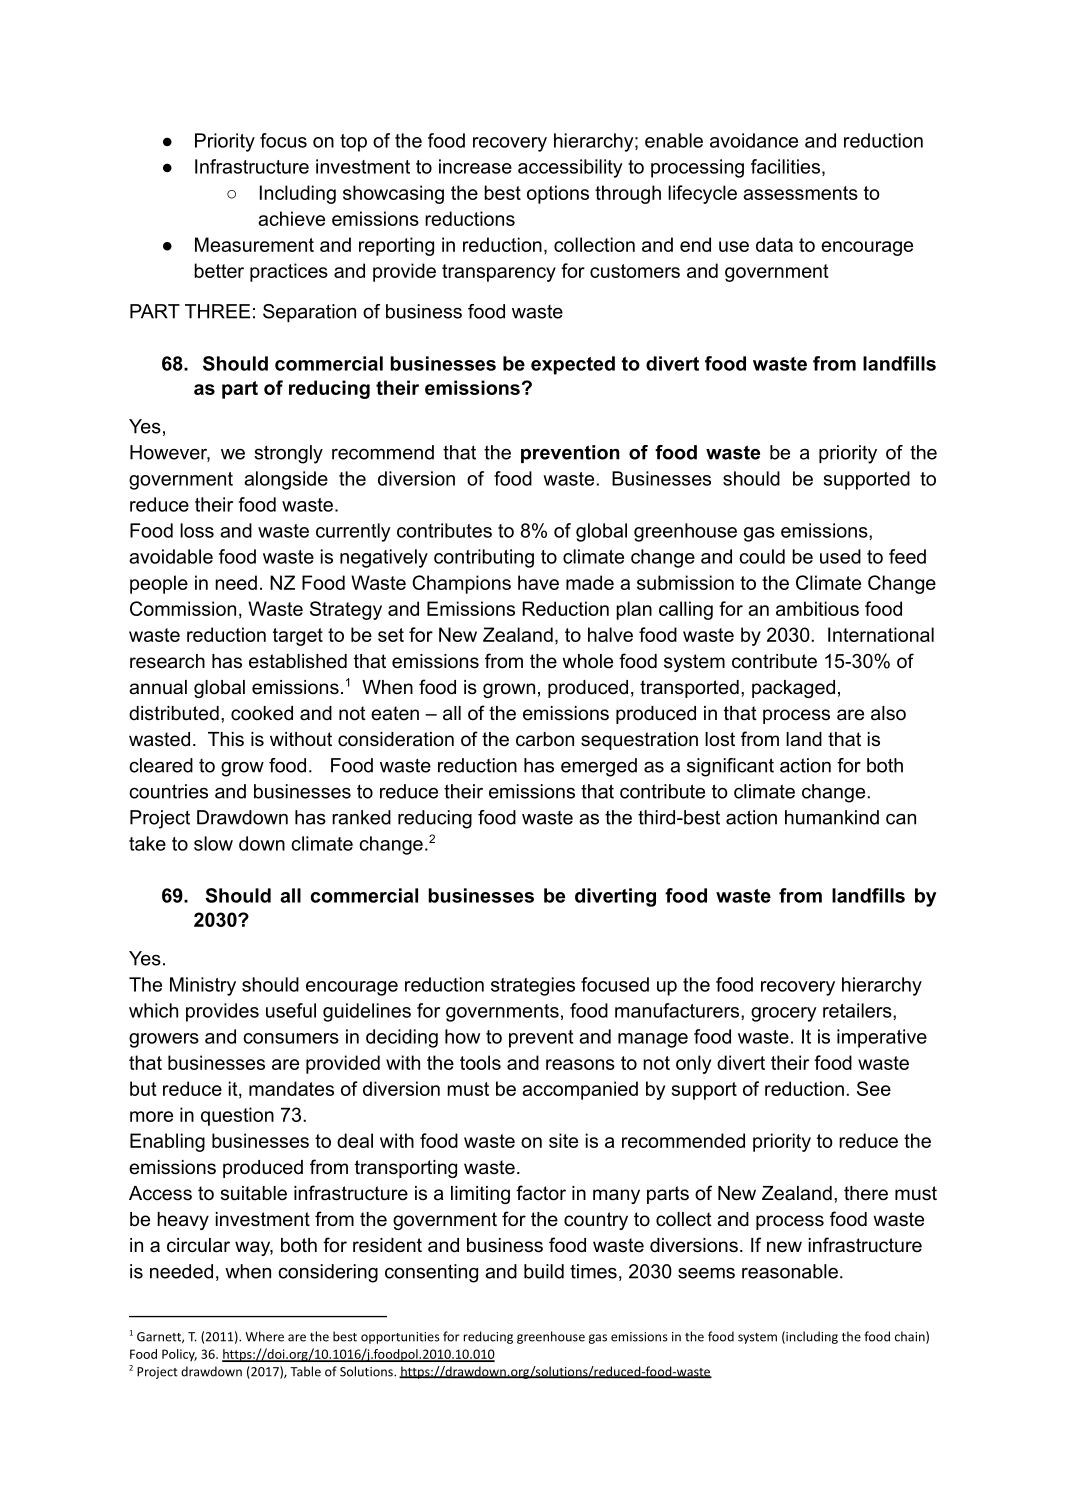  Describe the element at coordinates (291, 218) in the screenshot. I see `achieve` at that location.
